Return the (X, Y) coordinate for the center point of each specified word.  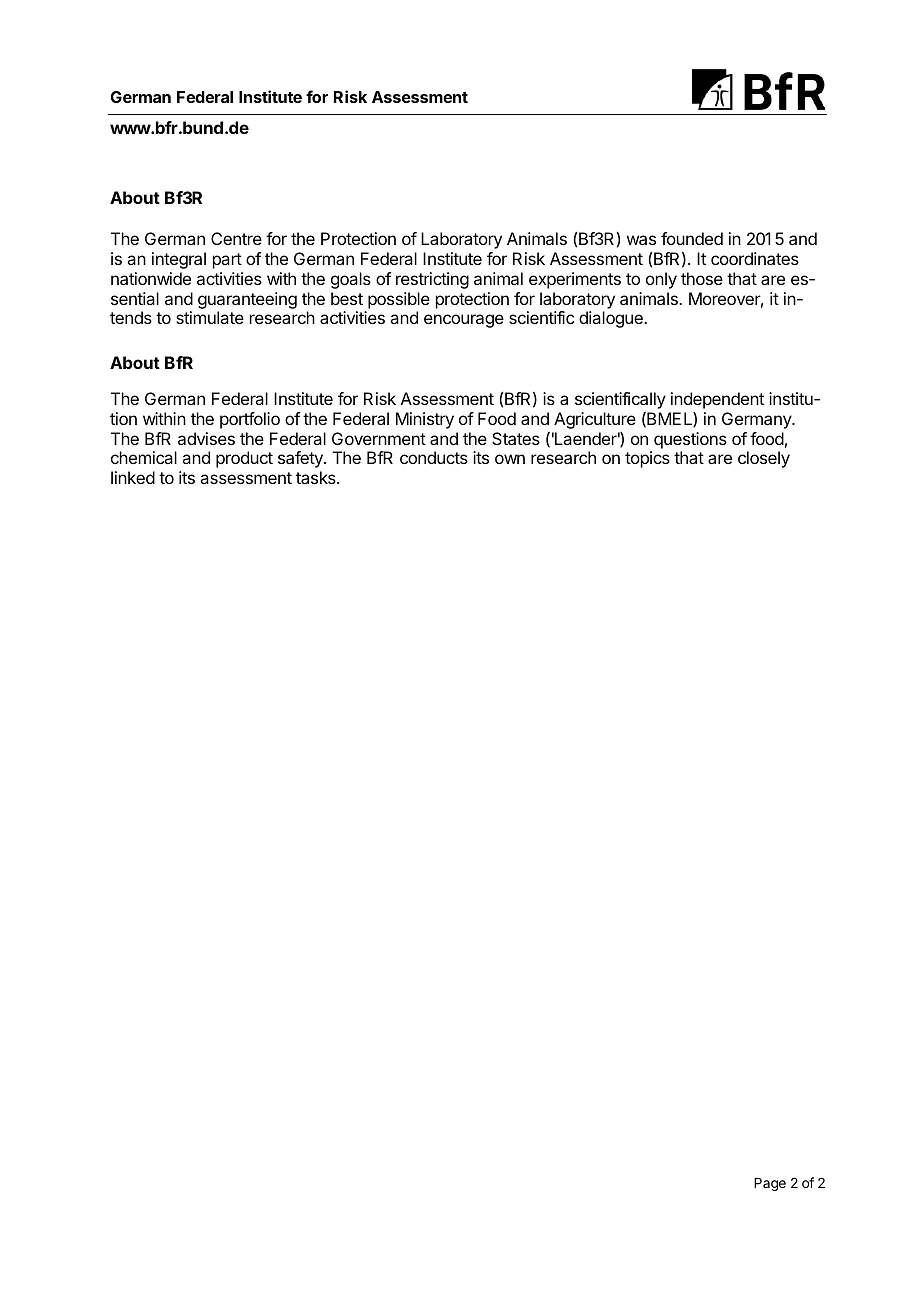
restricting (432, 280)
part (227, 261)
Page (770, 1184)
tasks (317, 477)
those (702, 278)
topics (647, 459)
